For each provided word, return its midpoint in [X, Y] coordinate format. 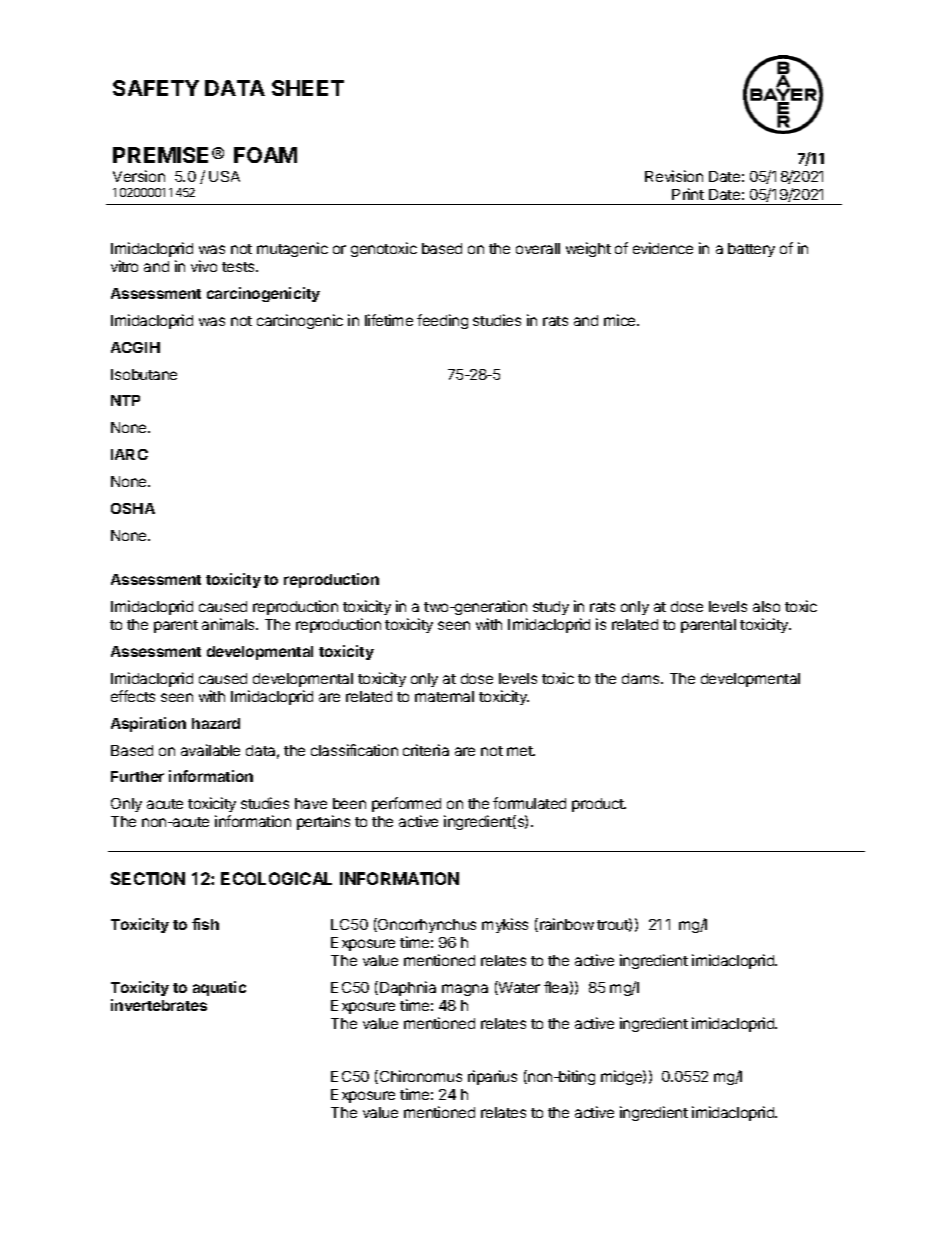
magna [465, 990]
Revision [674, 176]
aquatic [219, 988]
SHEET [308, 88]
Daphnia [408, 988]
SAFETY [156, 88]
